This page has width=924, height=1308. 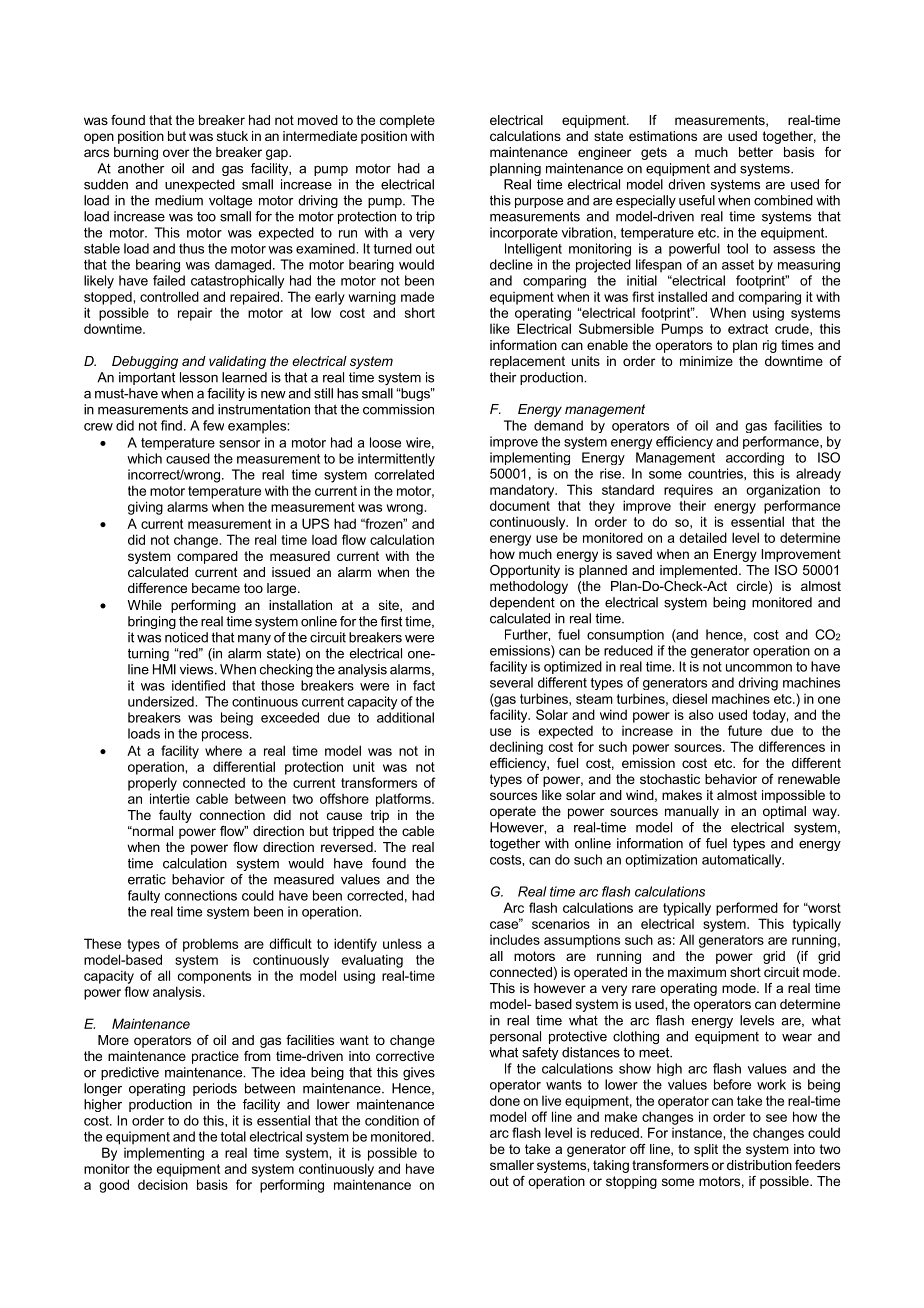 What do you see at coordinates (176, 153) in the page?
I see `over` at bounding box center [176, 153].
